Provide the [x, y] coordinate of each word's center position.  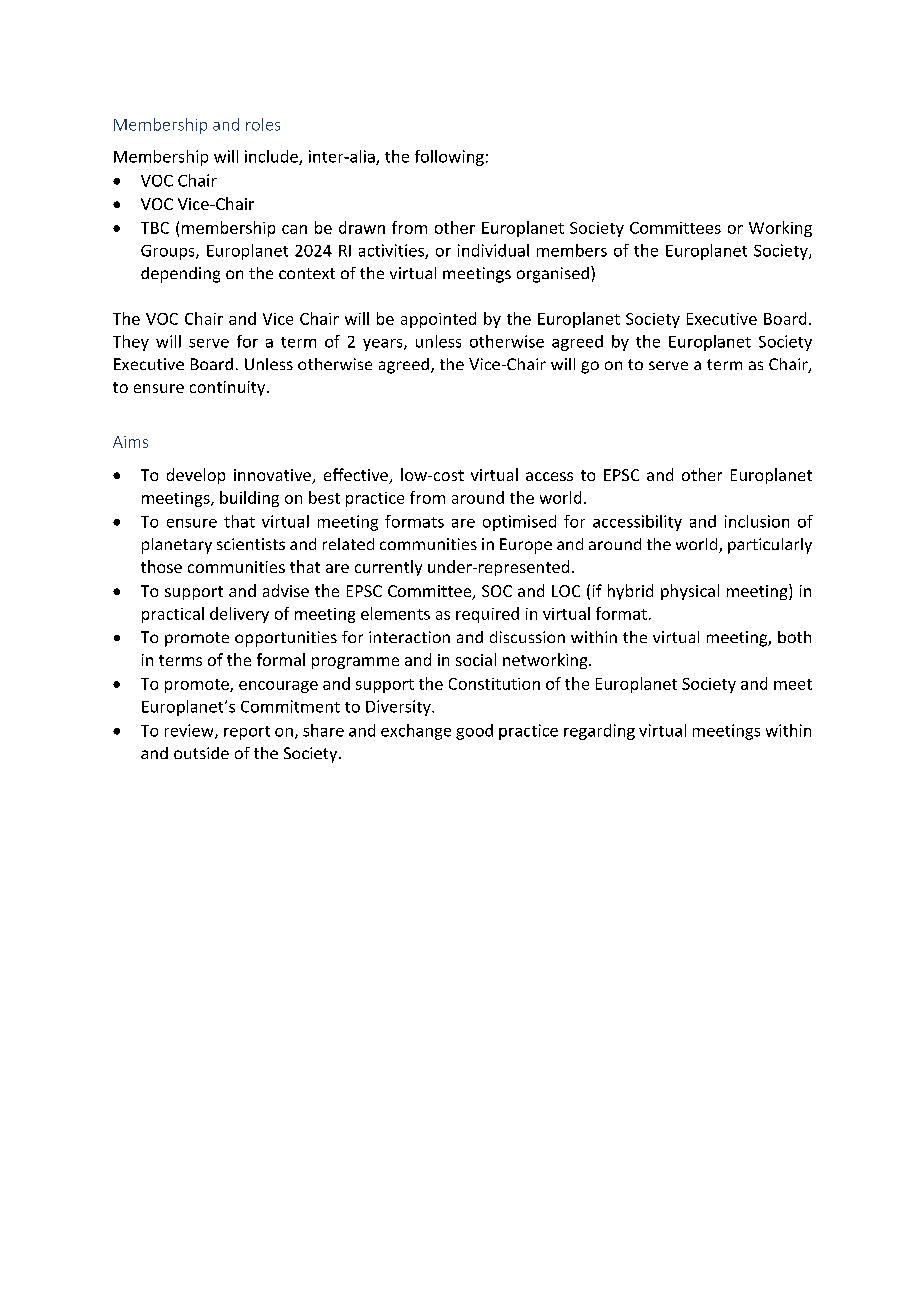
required [487, 615]
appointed [438, 320]
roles [263, 124]
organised [553, 275]
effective [357, 476]
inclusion [757, 521]
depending [180, 275]
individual [493, 250]
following [449, 158]
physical [690, 592]
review [190, 731]
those [161, 566]
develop [196, 476]
